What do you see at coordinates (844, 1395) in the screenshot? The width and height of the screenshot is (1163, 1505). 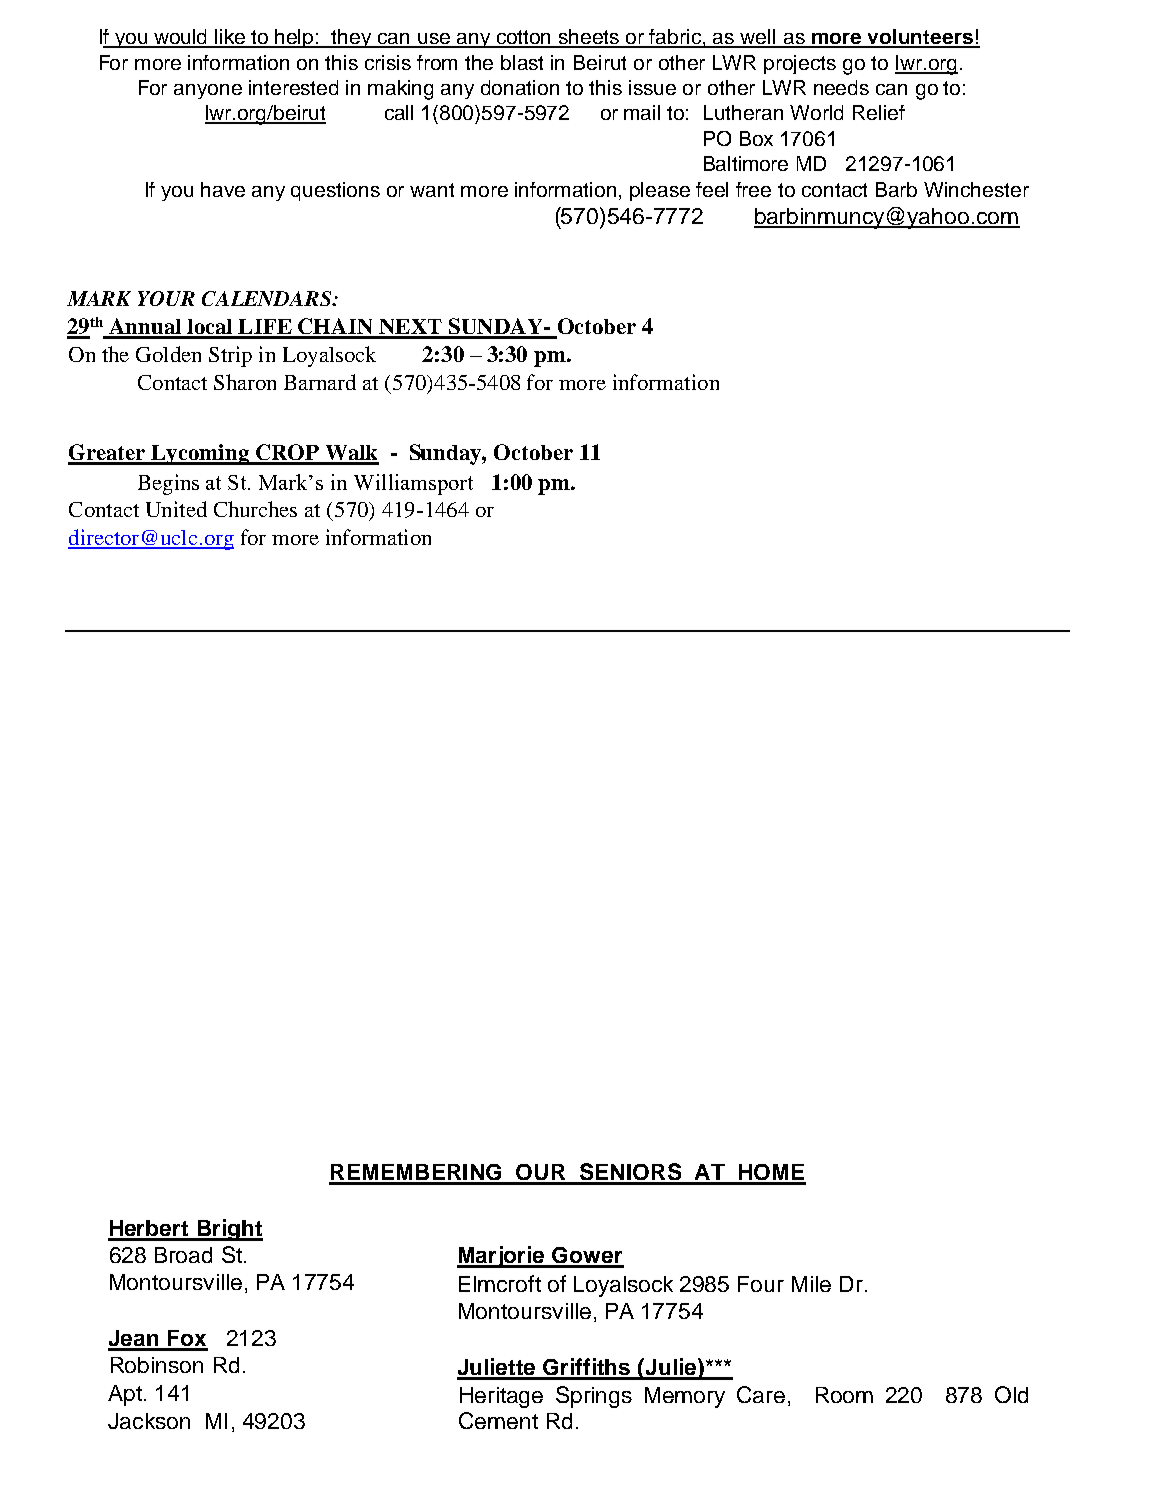 I see `Room` at bounding box center [844, 1395].
